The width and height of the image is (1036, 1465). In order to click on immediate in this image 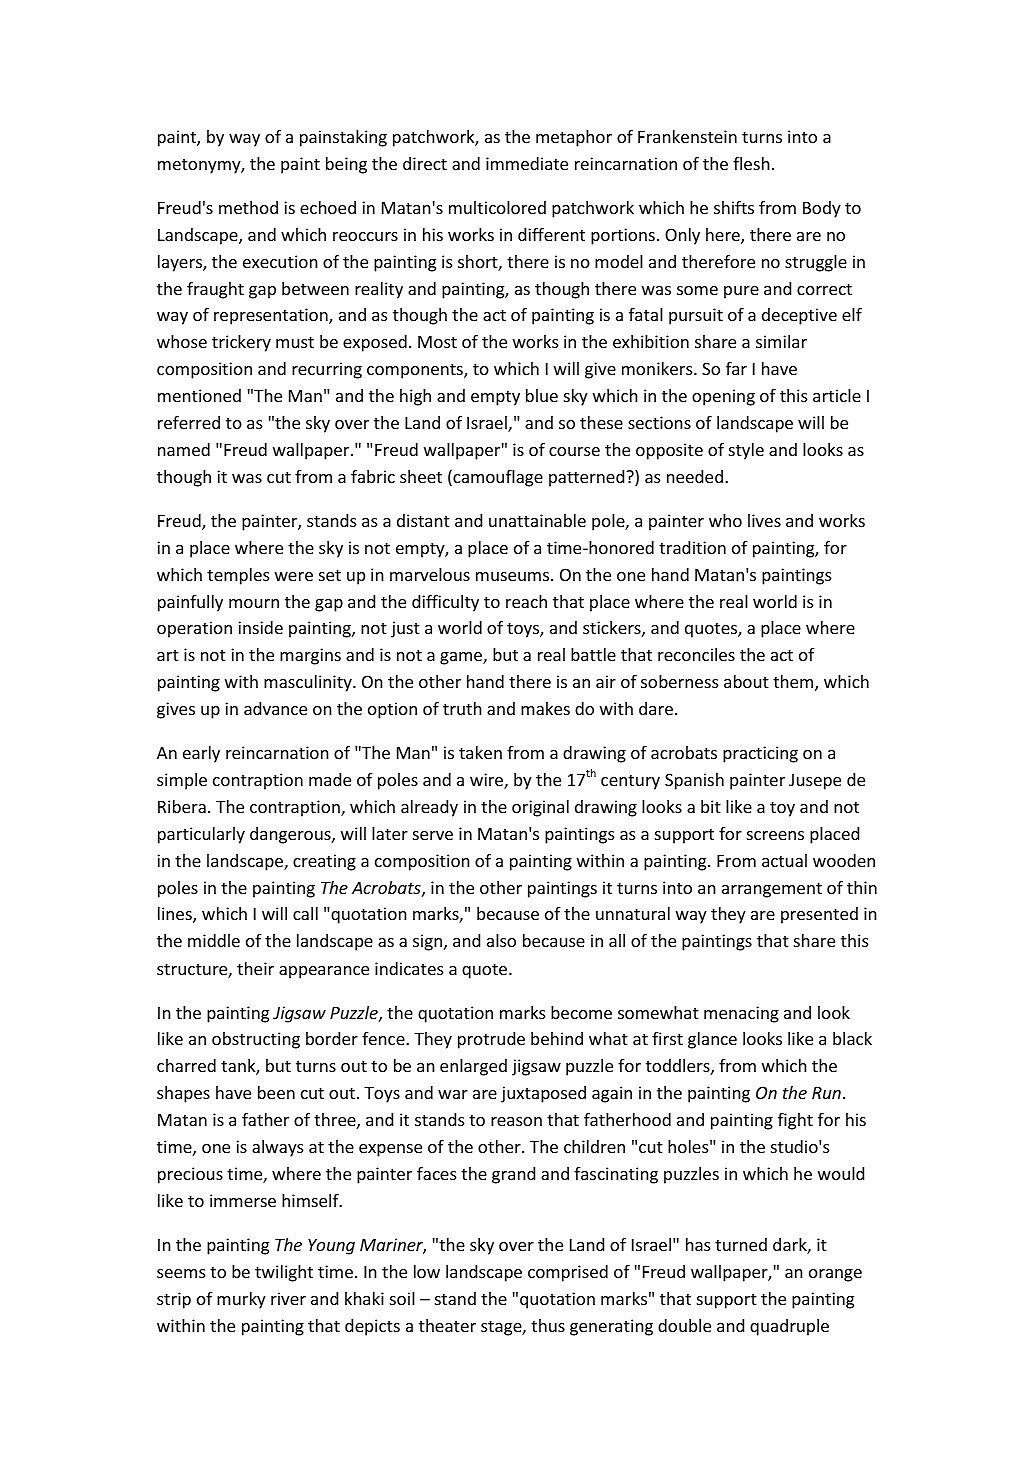, I will do `click(527, 163)`.
